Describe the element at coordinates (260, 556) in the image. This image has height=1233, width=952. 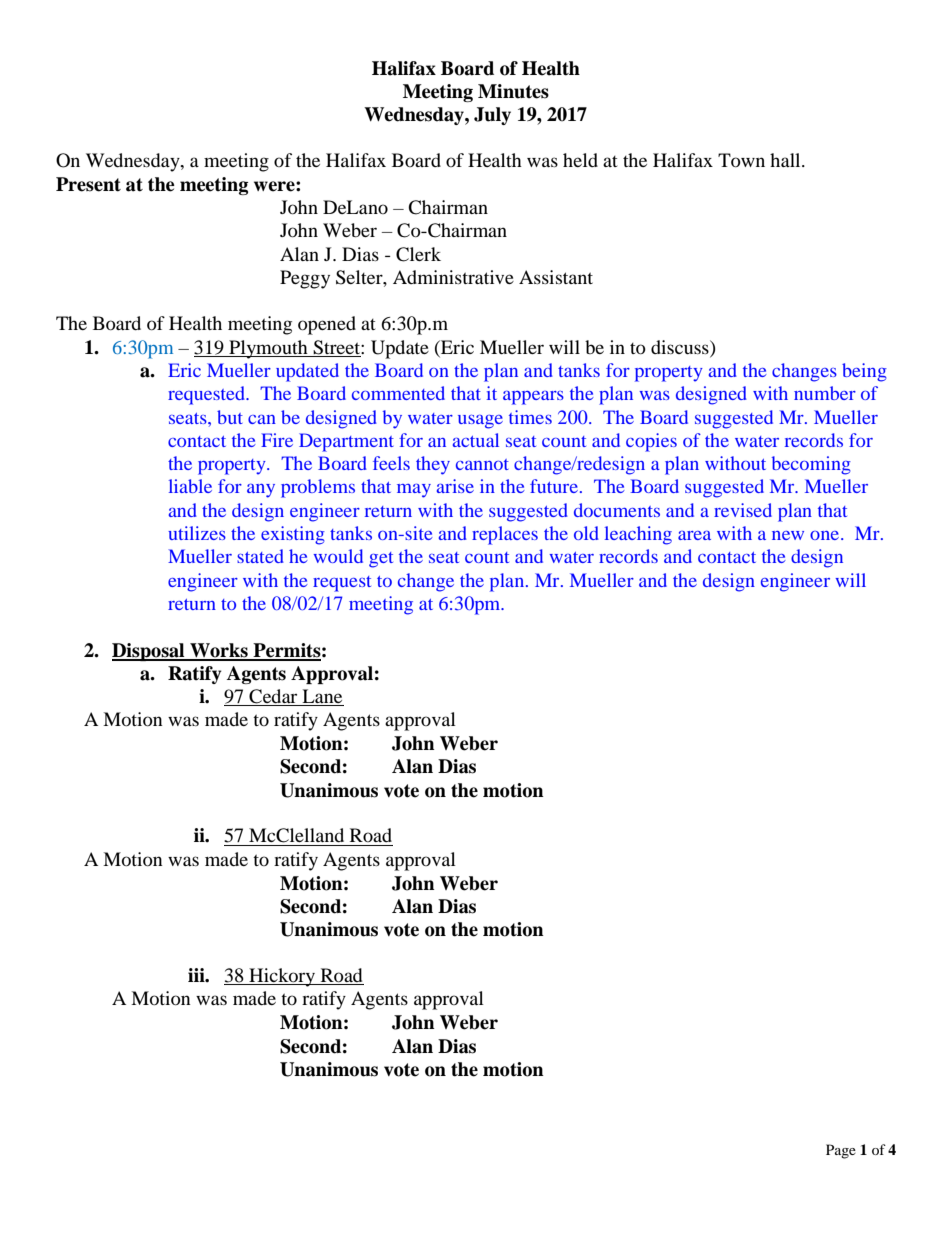
I see `stated` at that location.
